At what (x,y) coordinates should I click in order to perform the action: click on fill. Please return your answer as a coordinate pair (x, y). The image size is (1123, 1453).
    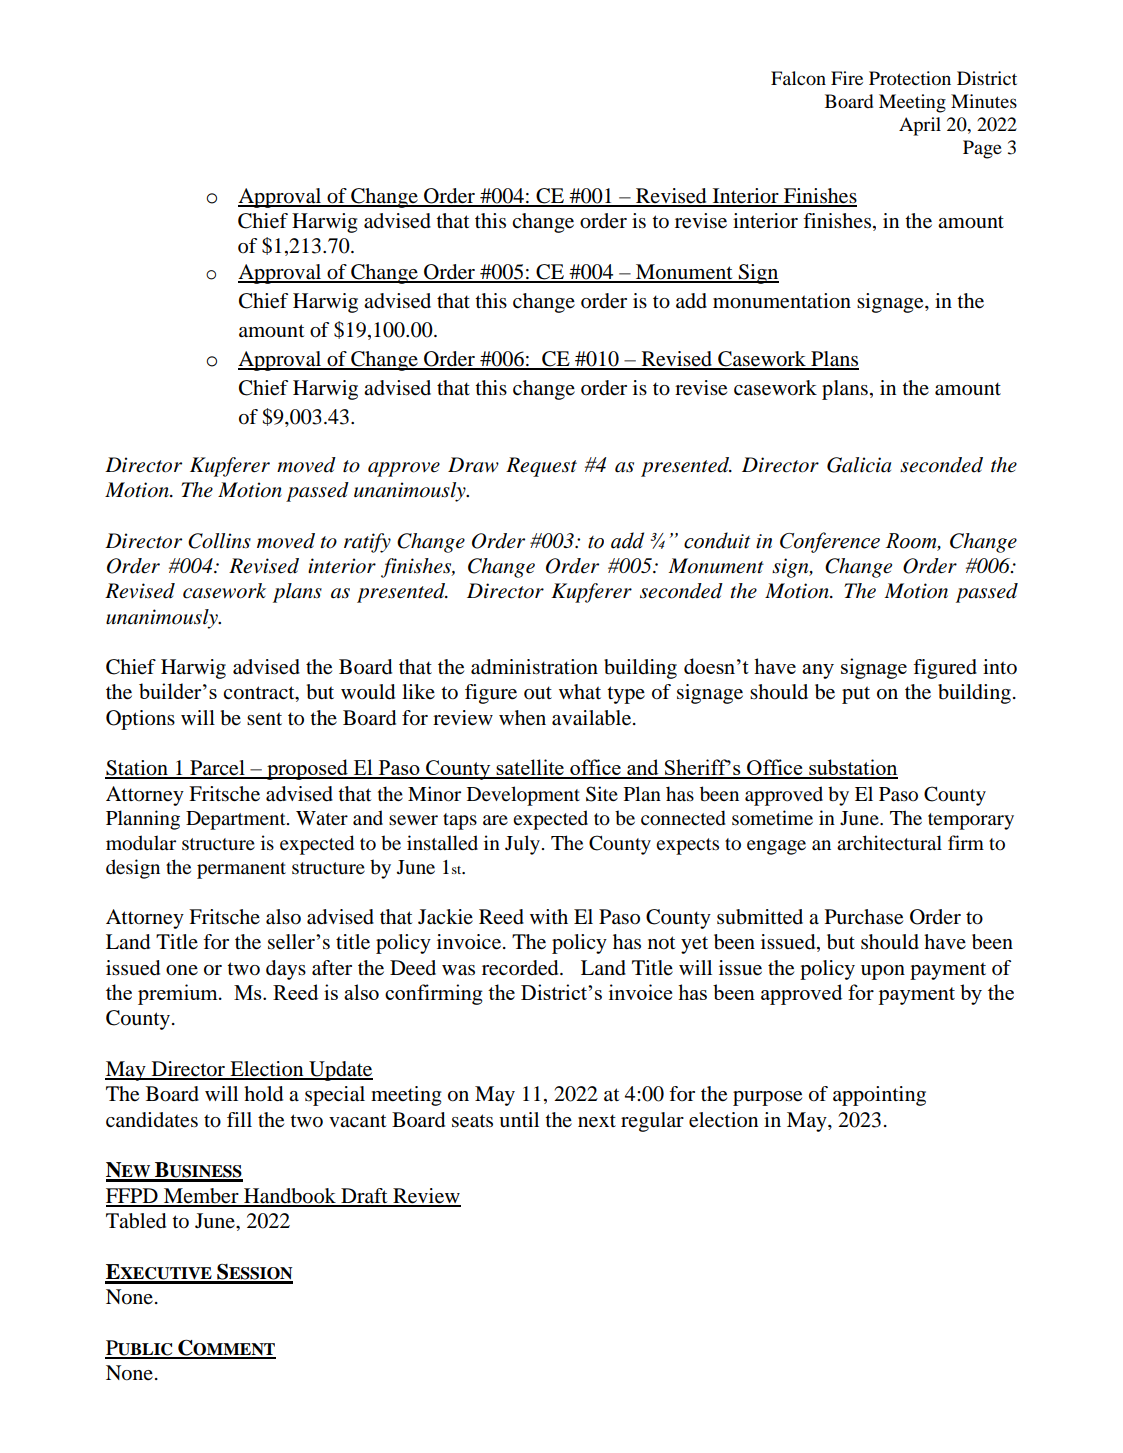
    Looking at the image, I should click on (239, 1119).
